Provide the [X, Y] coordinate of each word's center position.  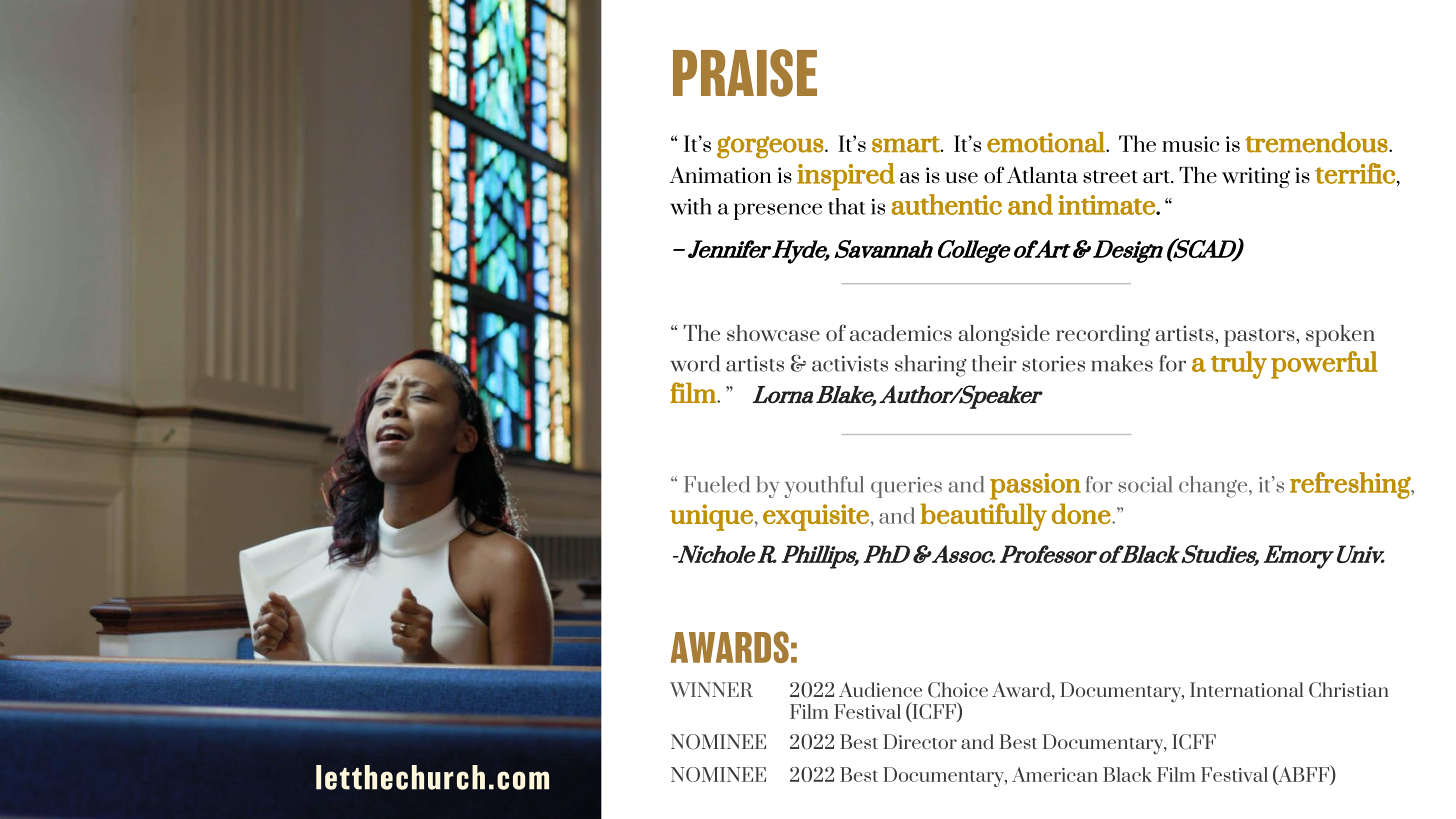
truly [1239, 365]
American [1055, 774]
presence [778, 211]
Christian [1349, 690]
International [1246, 689]
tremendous [1316, 142]
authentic [946, 204]
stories [1053, 364]
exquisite [816, 517]
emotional [1047, 142]
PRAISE [745, 73]
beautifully [983, 517]
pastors [1260, 337]
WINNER [711, 689]
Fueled [717, 484]
